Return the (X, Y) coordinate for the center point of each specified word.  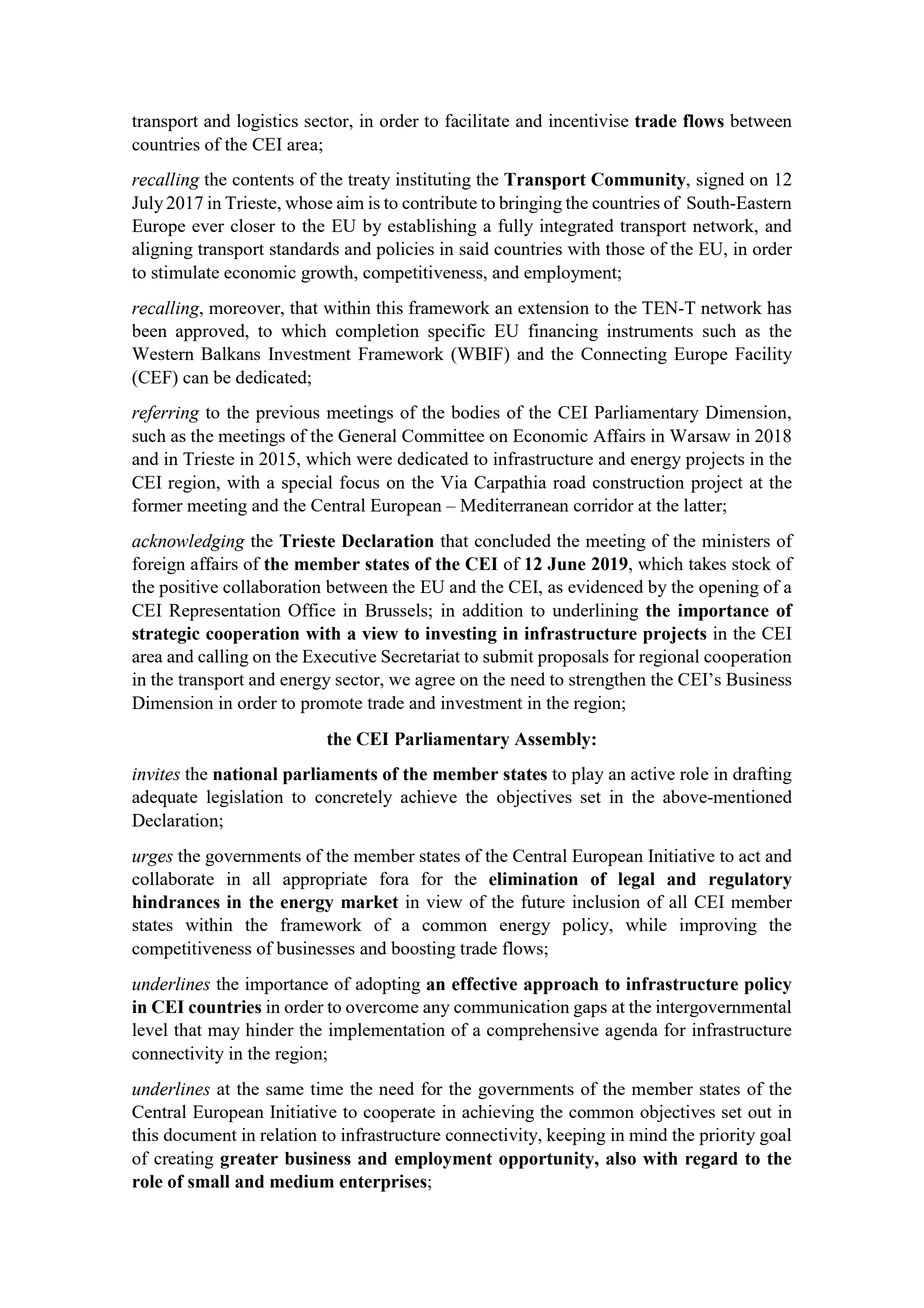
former (157, 505)
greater (249, 1161)
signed (720, 181)
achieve (429, 796)
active (653, 773)
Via (454, 482)
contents (263, 180)
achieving (498, 1113)
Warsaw (700, 435)
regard (711, 1160)
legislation (245, 798)
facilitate (477, 120)
